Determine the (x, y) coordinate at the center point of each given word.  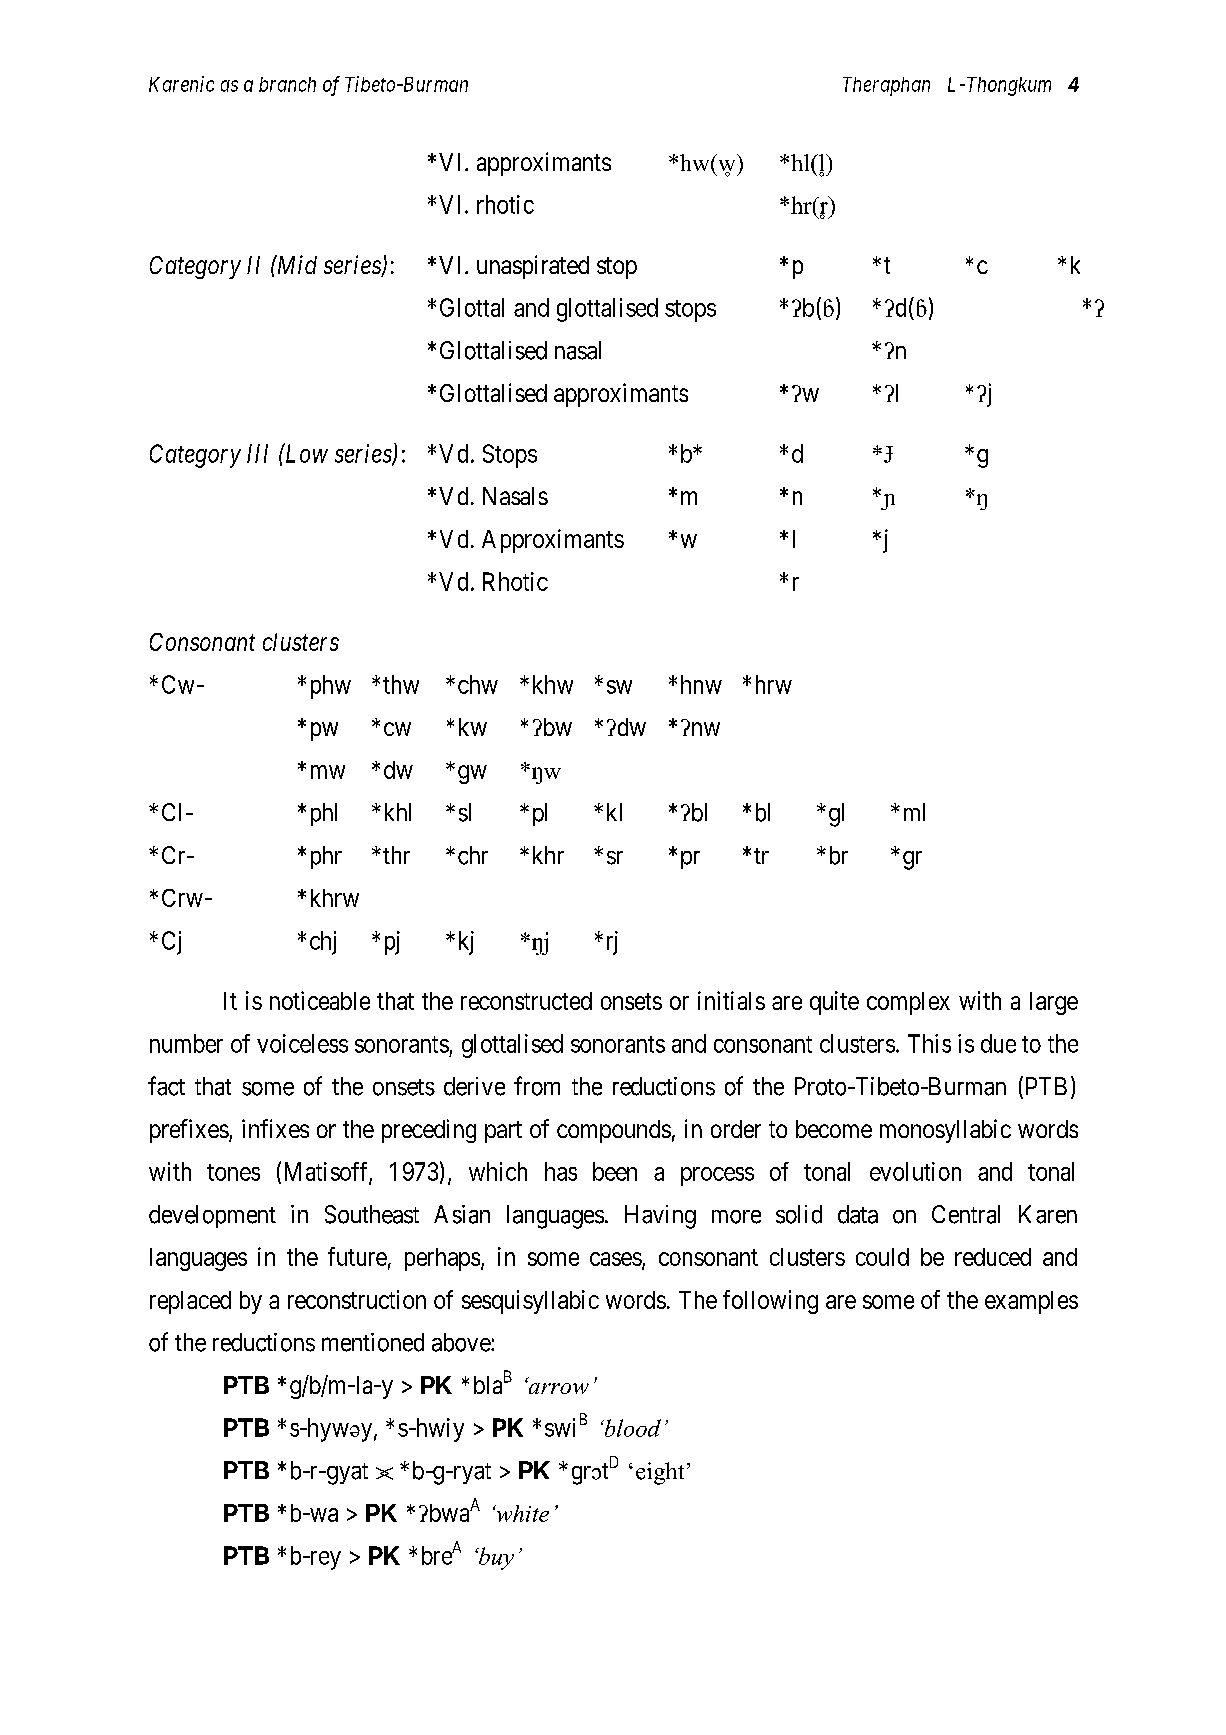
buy (495, 1558)
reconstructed (526, 1001)
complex (908, 1003)
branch (287, 84)
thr (396, 855)
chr (473, 855)
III (257, 453)
